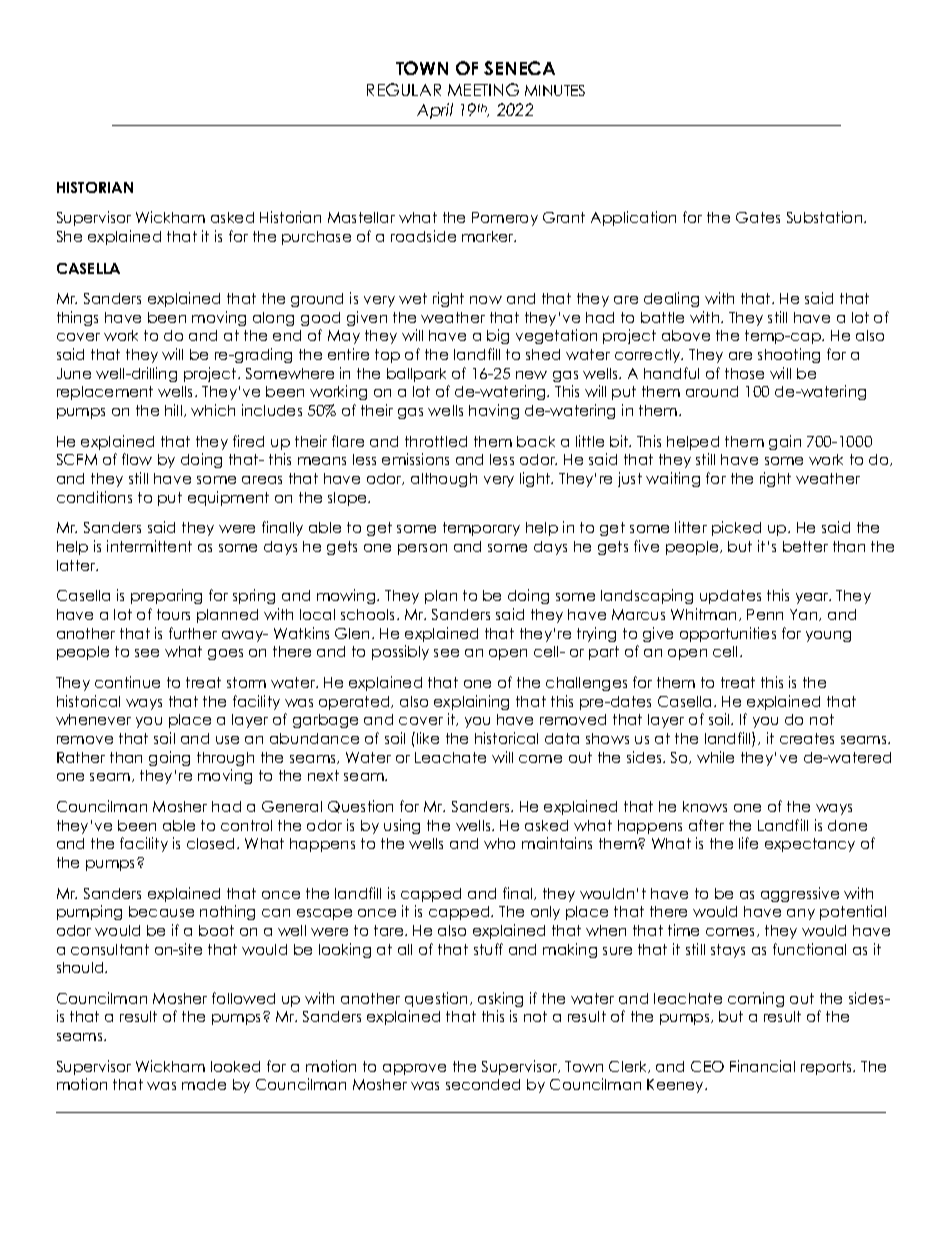  What do you see at coordinates (762, 1066) in the page?
I see `Financial` at bounding box center [762, 1066].
